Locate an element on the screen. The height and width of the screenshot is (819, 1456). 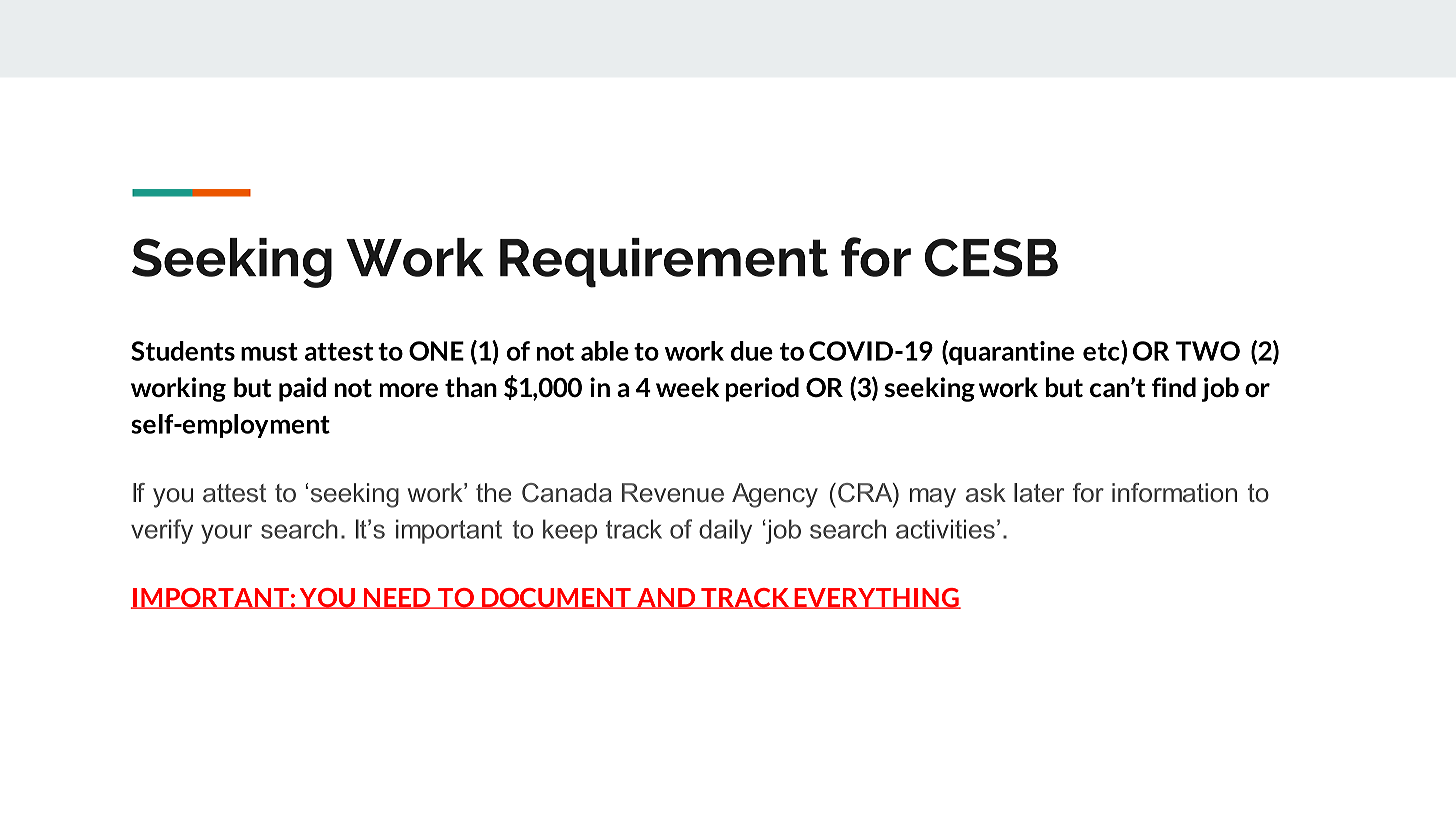
AND is located at coordinates (666, 598).
